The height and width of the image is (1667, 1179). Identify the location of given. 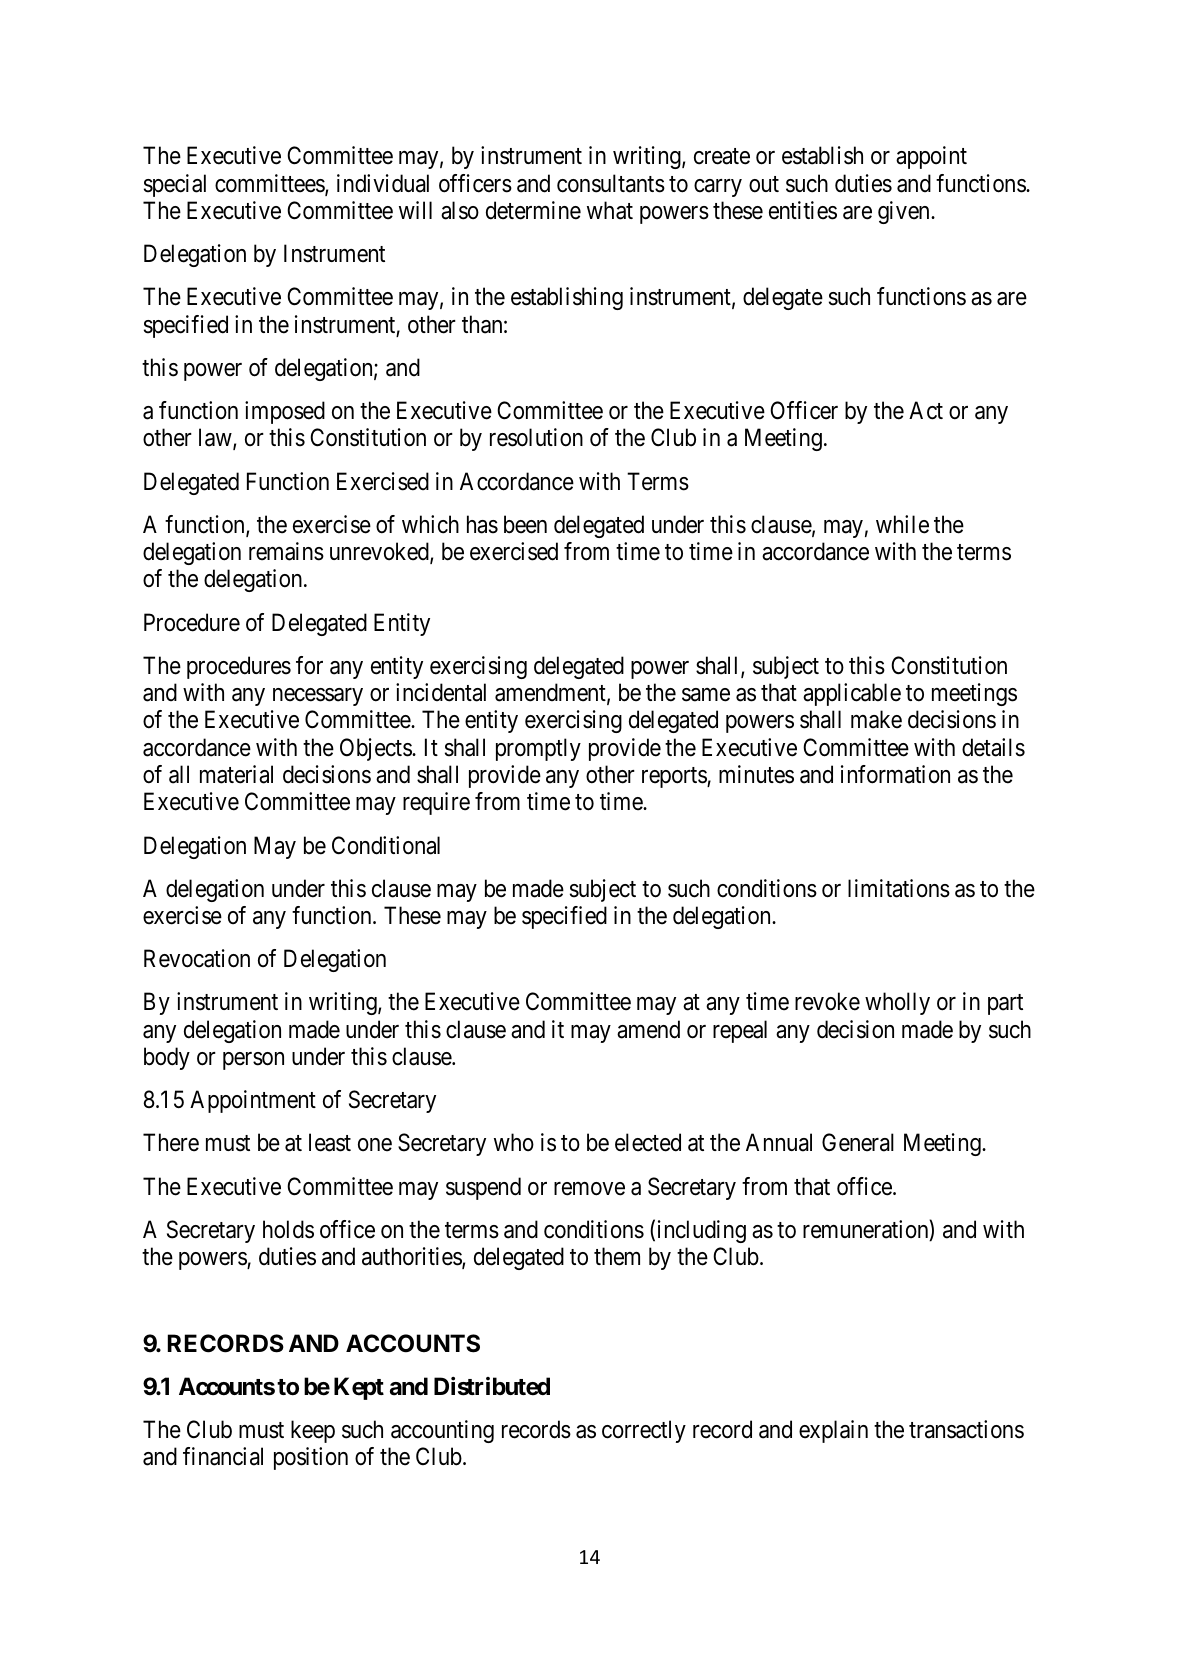
(905, 212).
